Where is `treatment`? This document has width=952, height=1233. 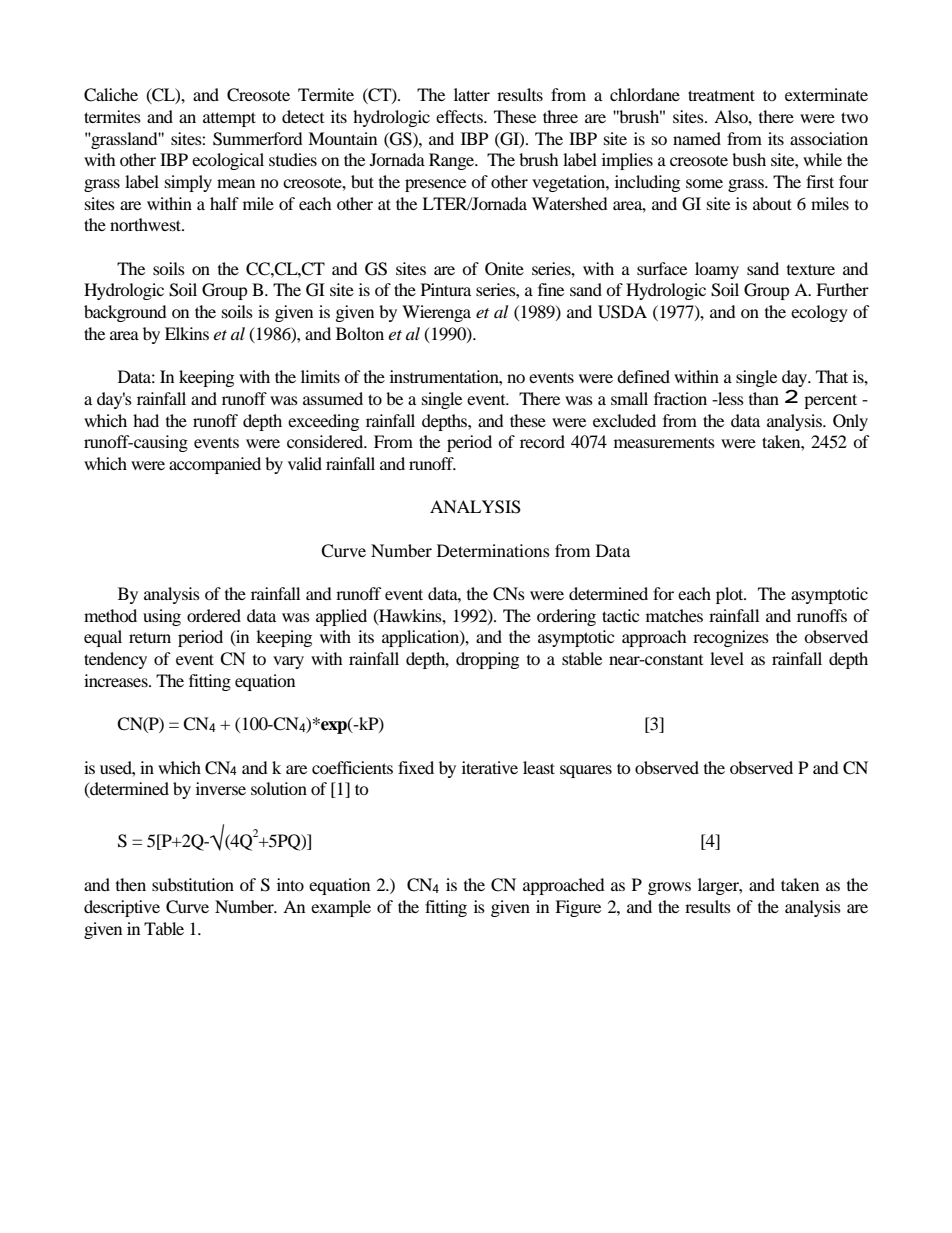 treatment is located at coordinates (721, 95).
